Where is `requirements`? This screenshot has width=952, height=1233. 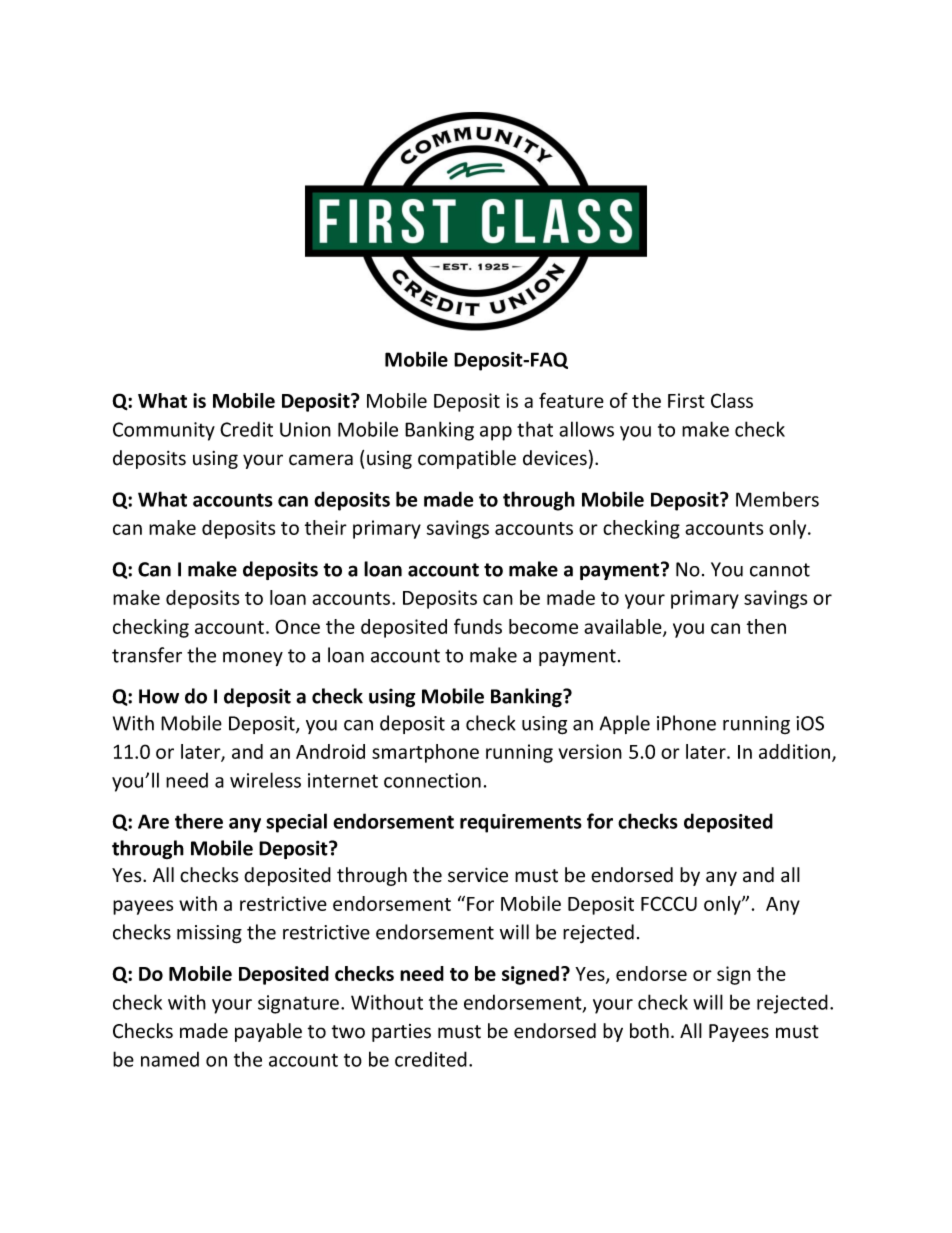 requirements is located at coordinates (521, 823).
